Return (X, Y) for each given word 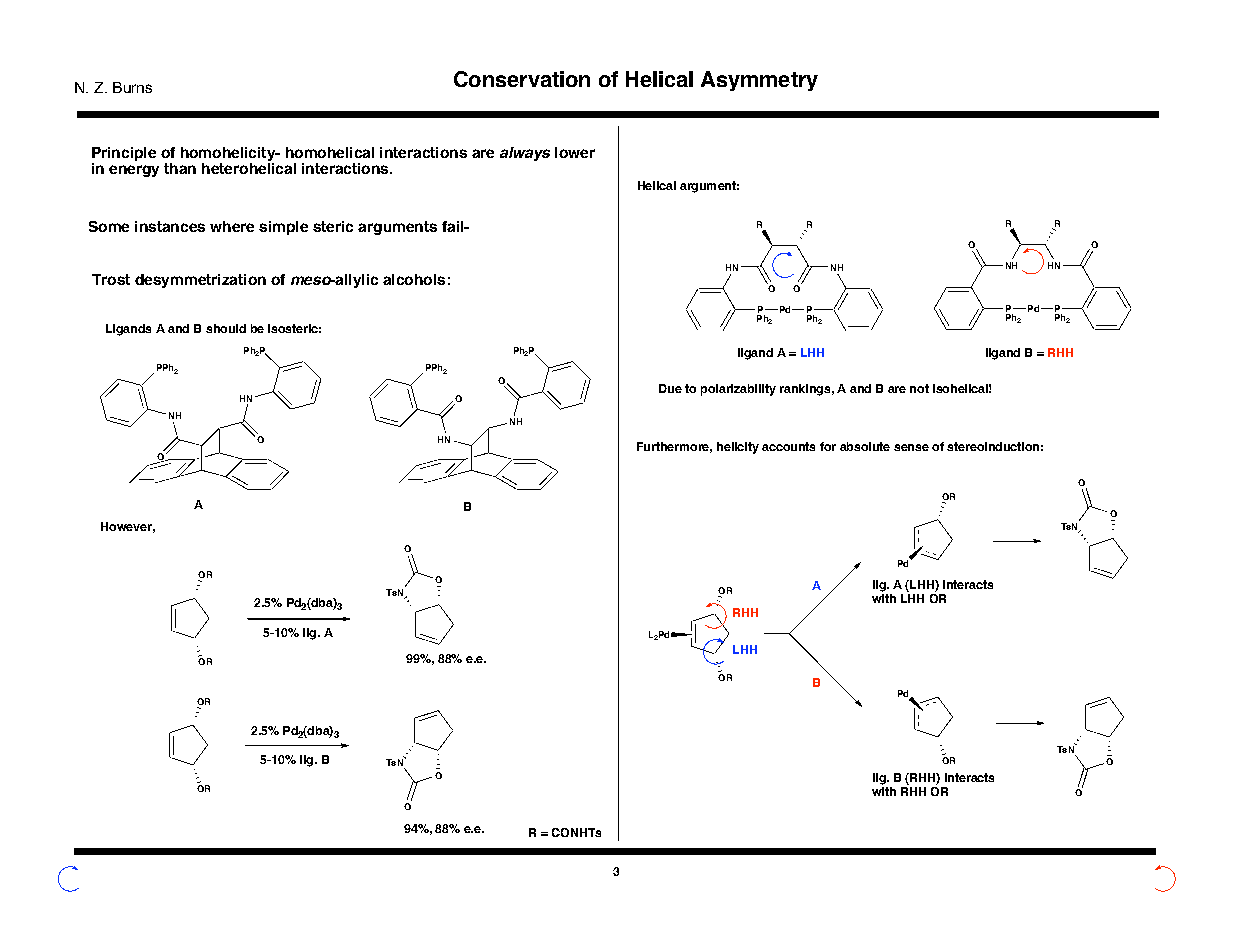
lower (575, 152)
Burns (132, 87)
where (232, 226)
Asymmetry (759, 81)
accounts (788, 446)
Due (670, 388)
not (919, 388)
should (226, 328)
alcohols (414, 279)
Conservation (522, 79)
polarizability (738, 390)
